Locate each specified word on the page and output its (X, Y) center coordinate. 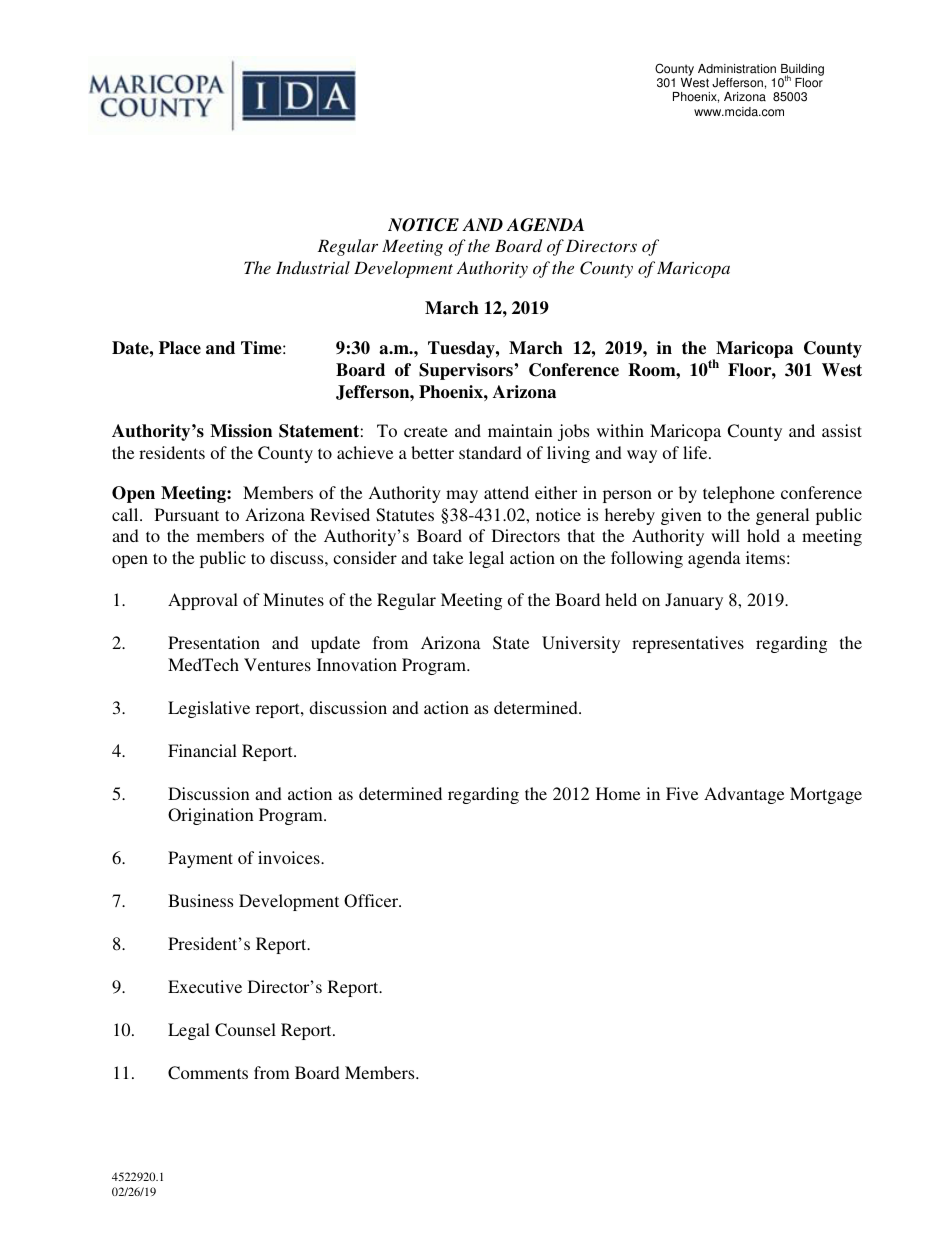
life (696, 452)
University (581, 644)
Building (802, 71)
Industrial (313, 267)
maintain (520, 430)
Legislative (209, 709)
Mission (241, 431)
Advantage (744, 795)
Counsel (245, 1030)
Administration (737, 69)
